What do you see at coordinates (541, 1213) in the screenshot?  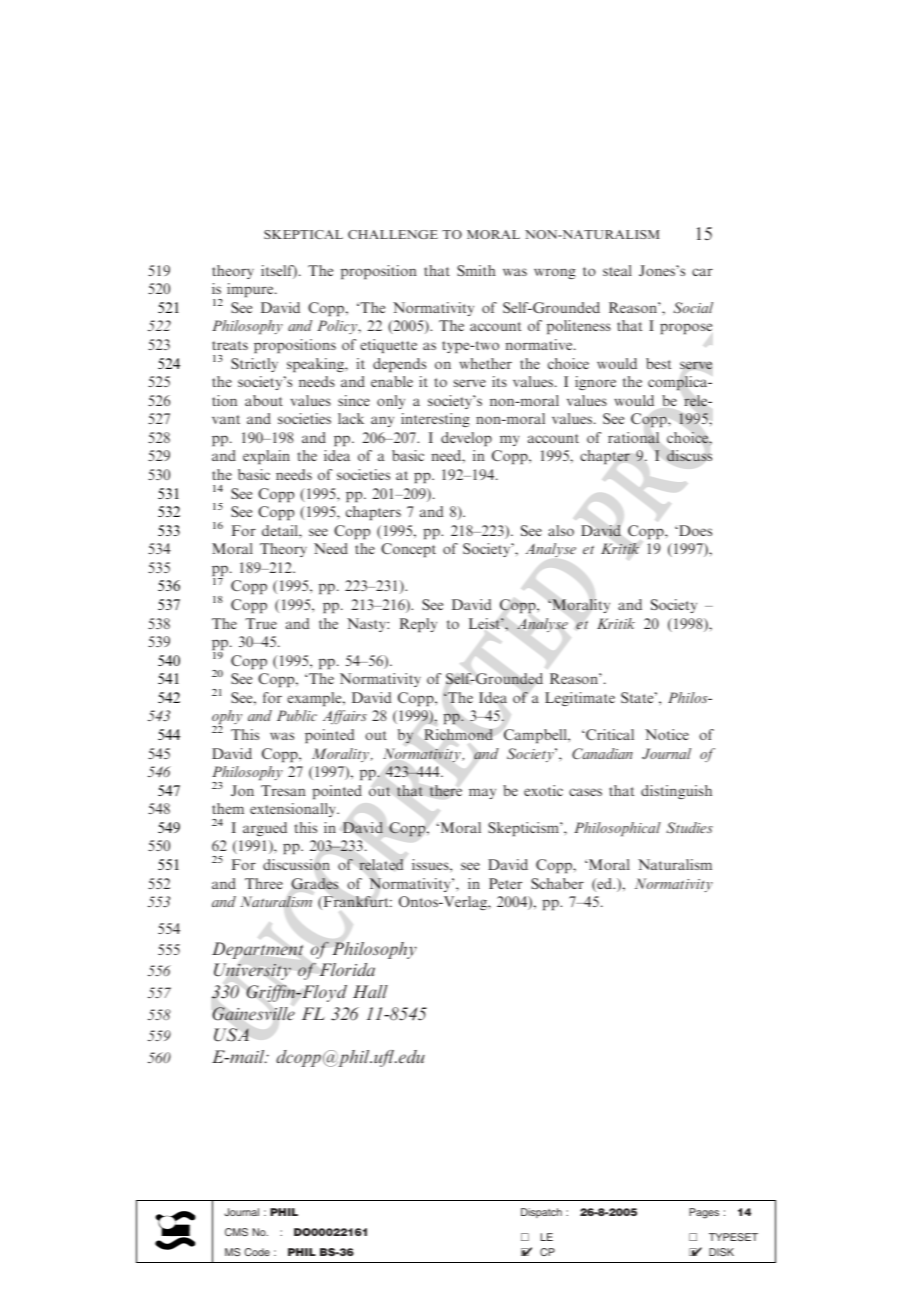 I see `Dispatch` at bounding box center [541, 1213].
